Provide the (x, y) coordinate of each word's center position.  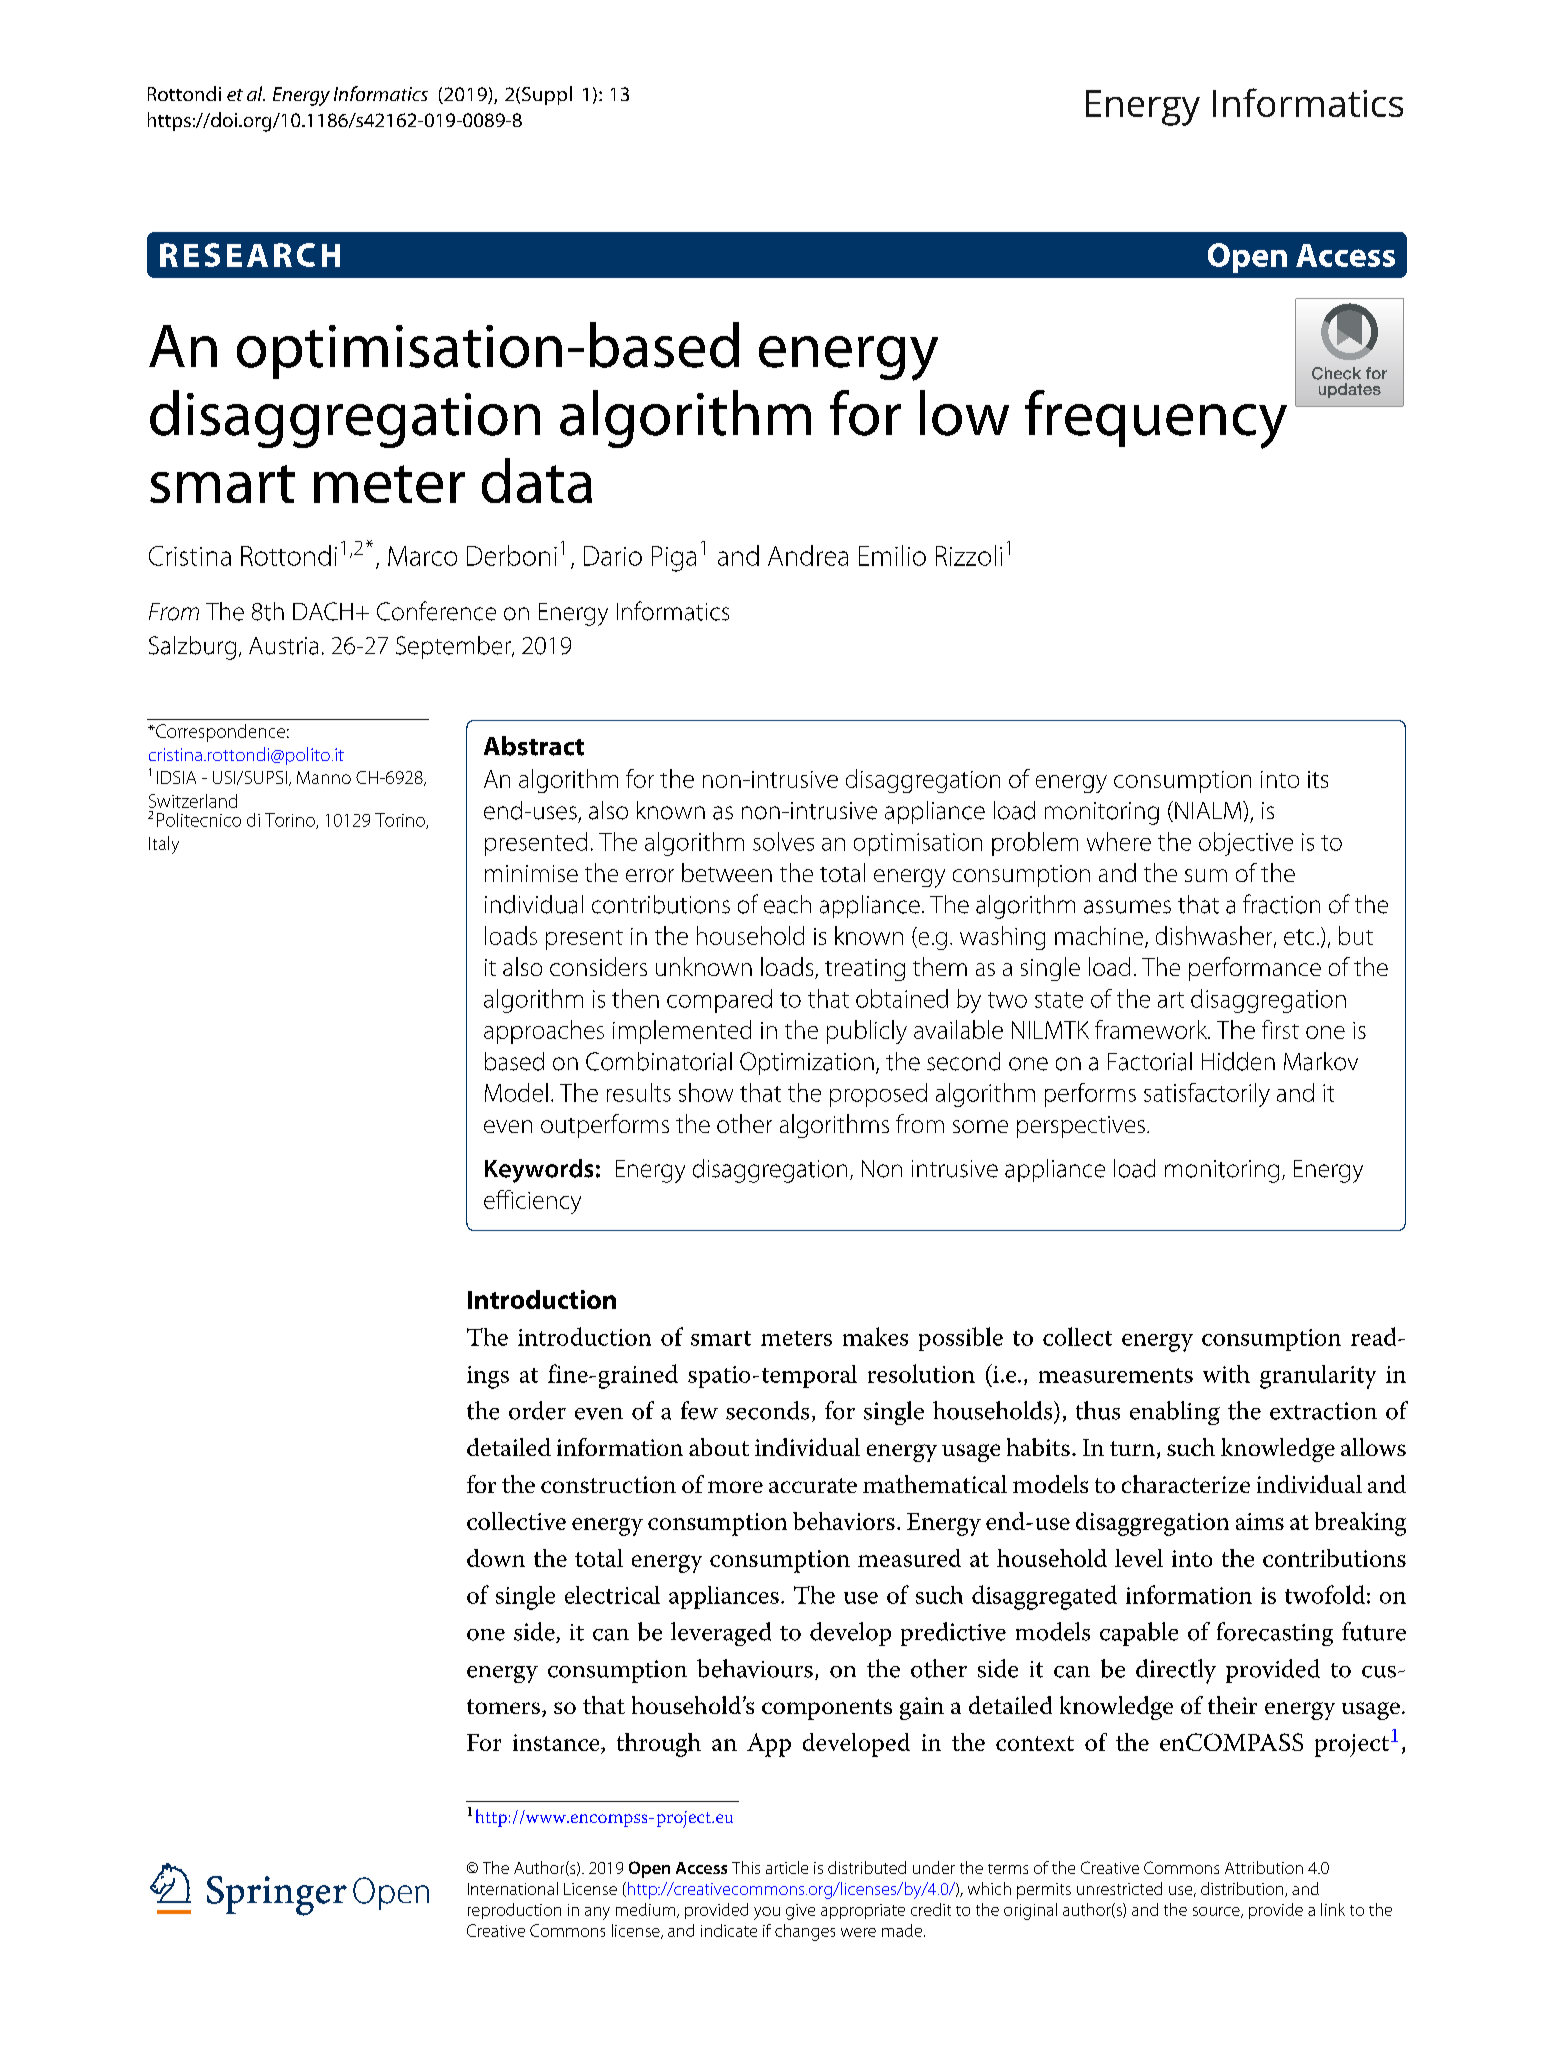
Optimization (807, 1063)
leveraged (721, 1634)
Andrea (808, 555)
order (537, 1410)
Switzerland (193, 801)
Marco (422, 556)
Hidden (1238, 1061)
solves (783, 841)
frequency (1156, 419)
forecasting (1275, 1634)
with (1226, 1374)
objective (1246, 844)
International (513, 1888)
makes (875, 1336)
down (496, 1558)
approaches (544, 1032)
